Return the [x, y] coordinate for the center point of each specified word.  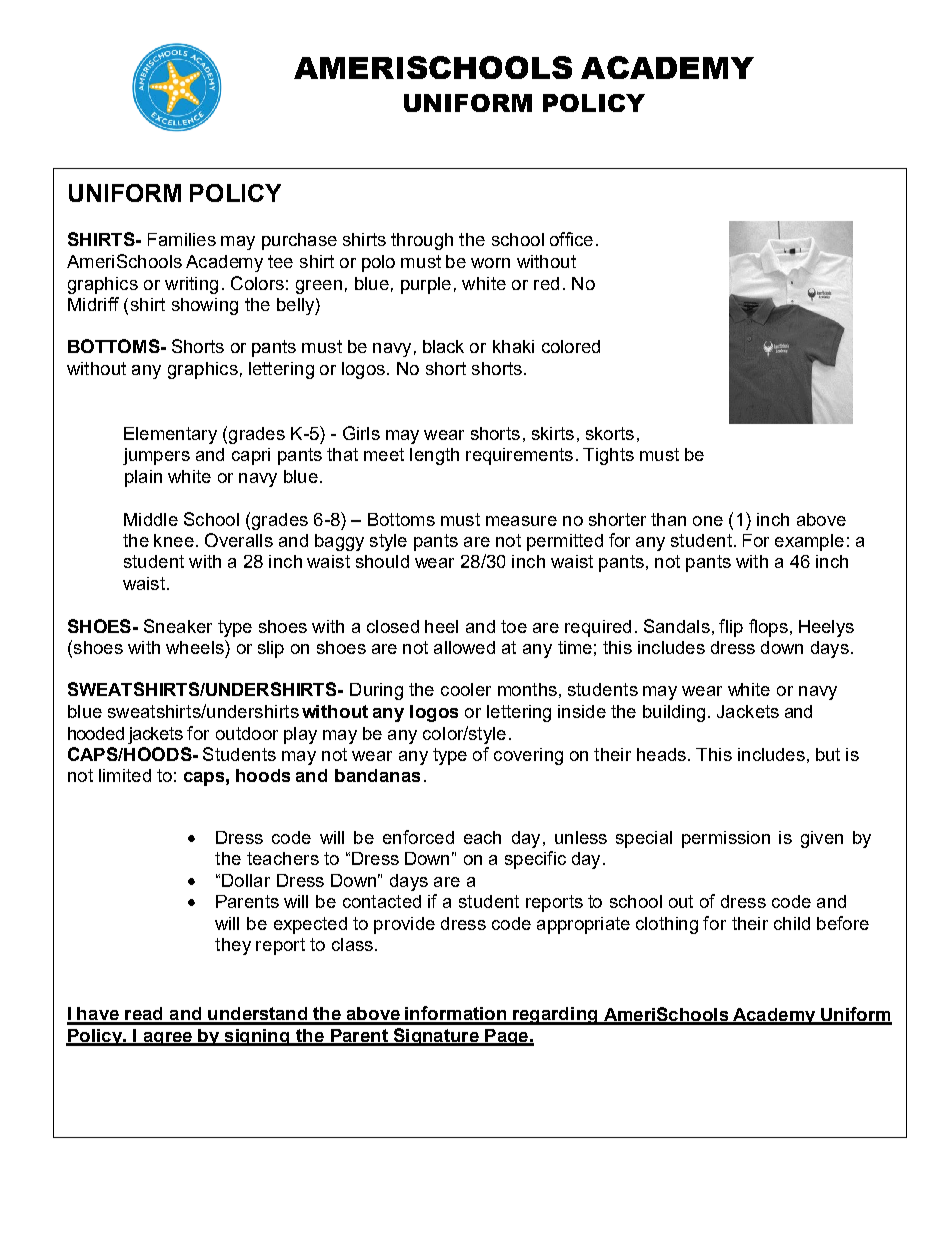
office [571, 239]
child [792, 923]
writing [191, 285]
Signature [436, 1037]
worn [490, 263]
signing [257, 1037]
